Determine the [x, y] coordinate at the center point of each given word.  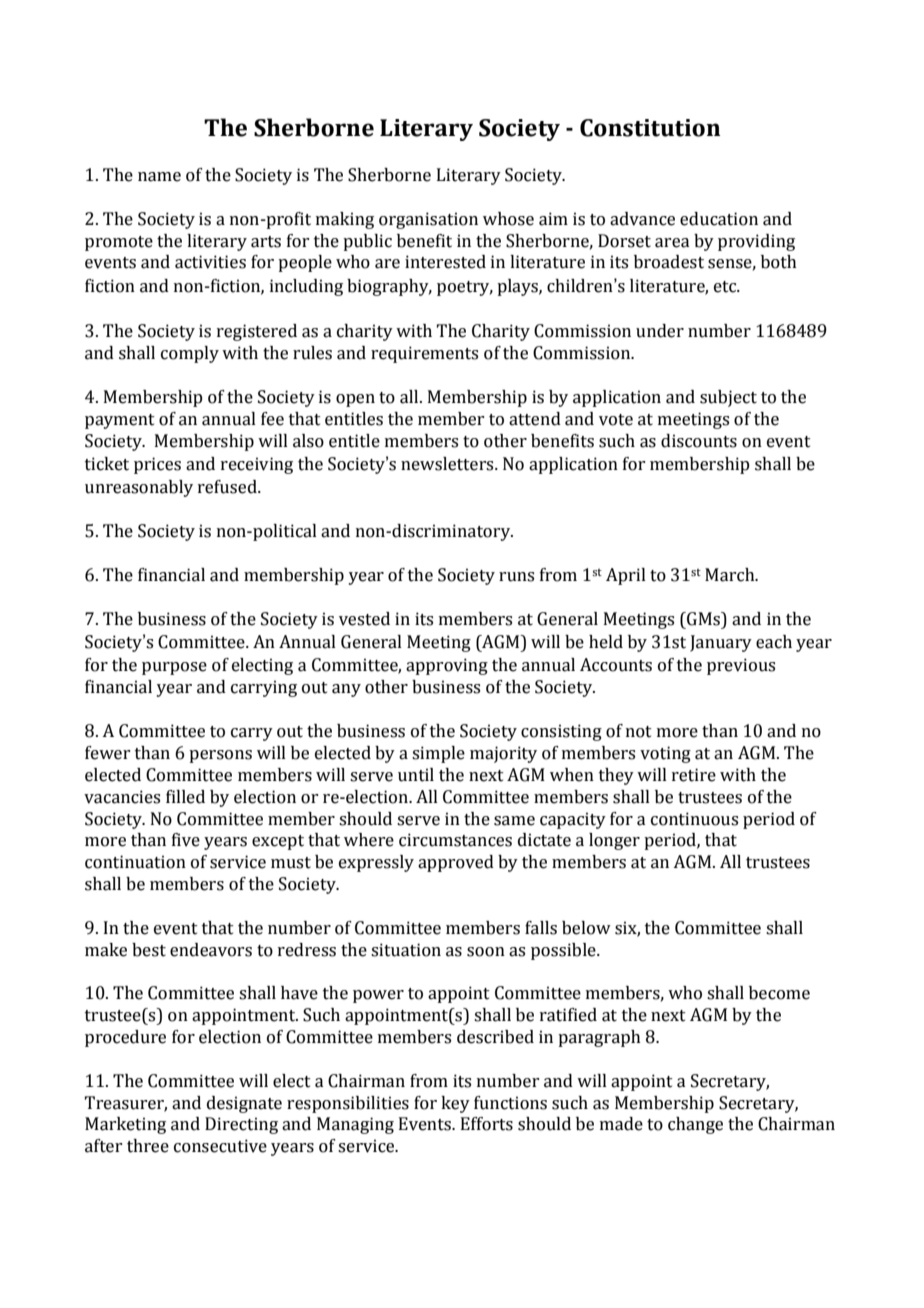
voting [665, 754]
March [731, 575]
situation [406, 950]
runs [516, 577]
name [159, 177]
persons [220, 756]
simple [438, 754]
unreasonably [139, 488]
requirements [424, 354]
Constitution [650, 128]
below [586, 928]
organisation [428, 220]
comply [190, 354]
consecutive [220, 1146]
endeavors [211, 950]
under [660, 331]
